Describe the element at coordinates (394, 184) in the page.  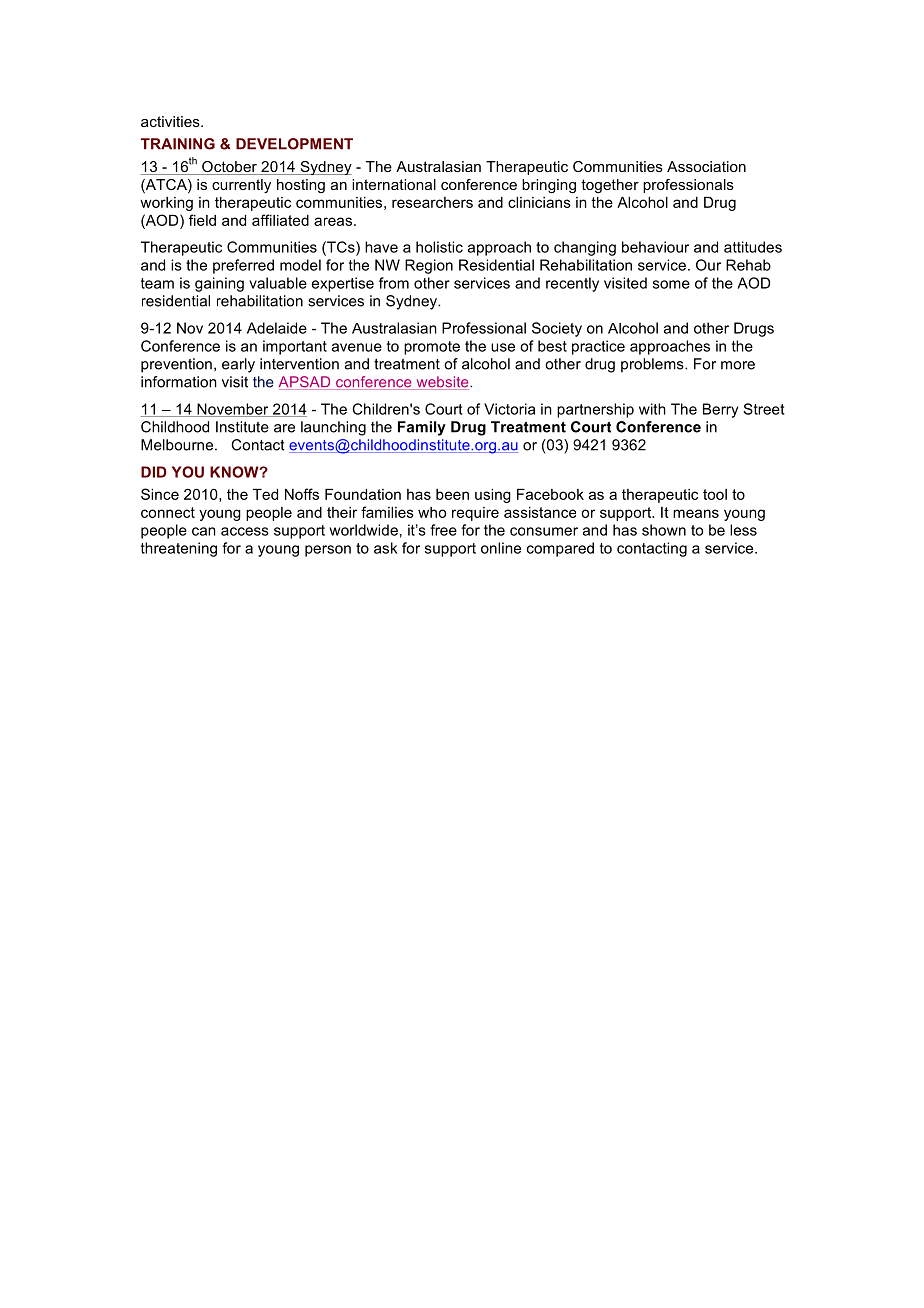
I see `international` at that location.
